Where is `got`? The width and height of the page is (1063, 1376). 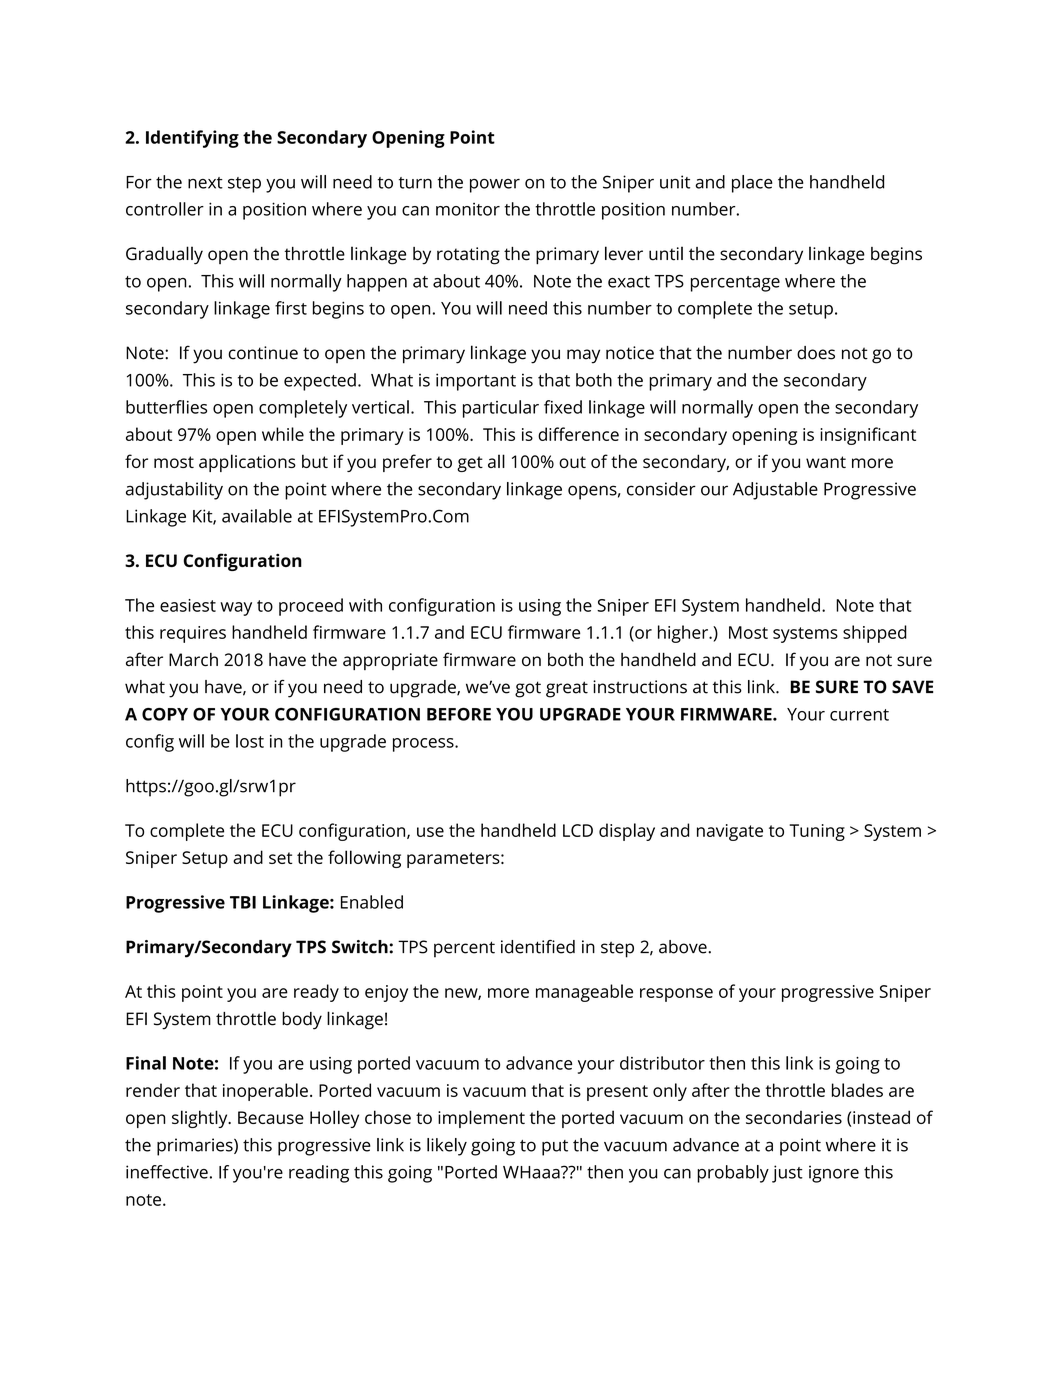 got is located at coordinates (528, 689).
